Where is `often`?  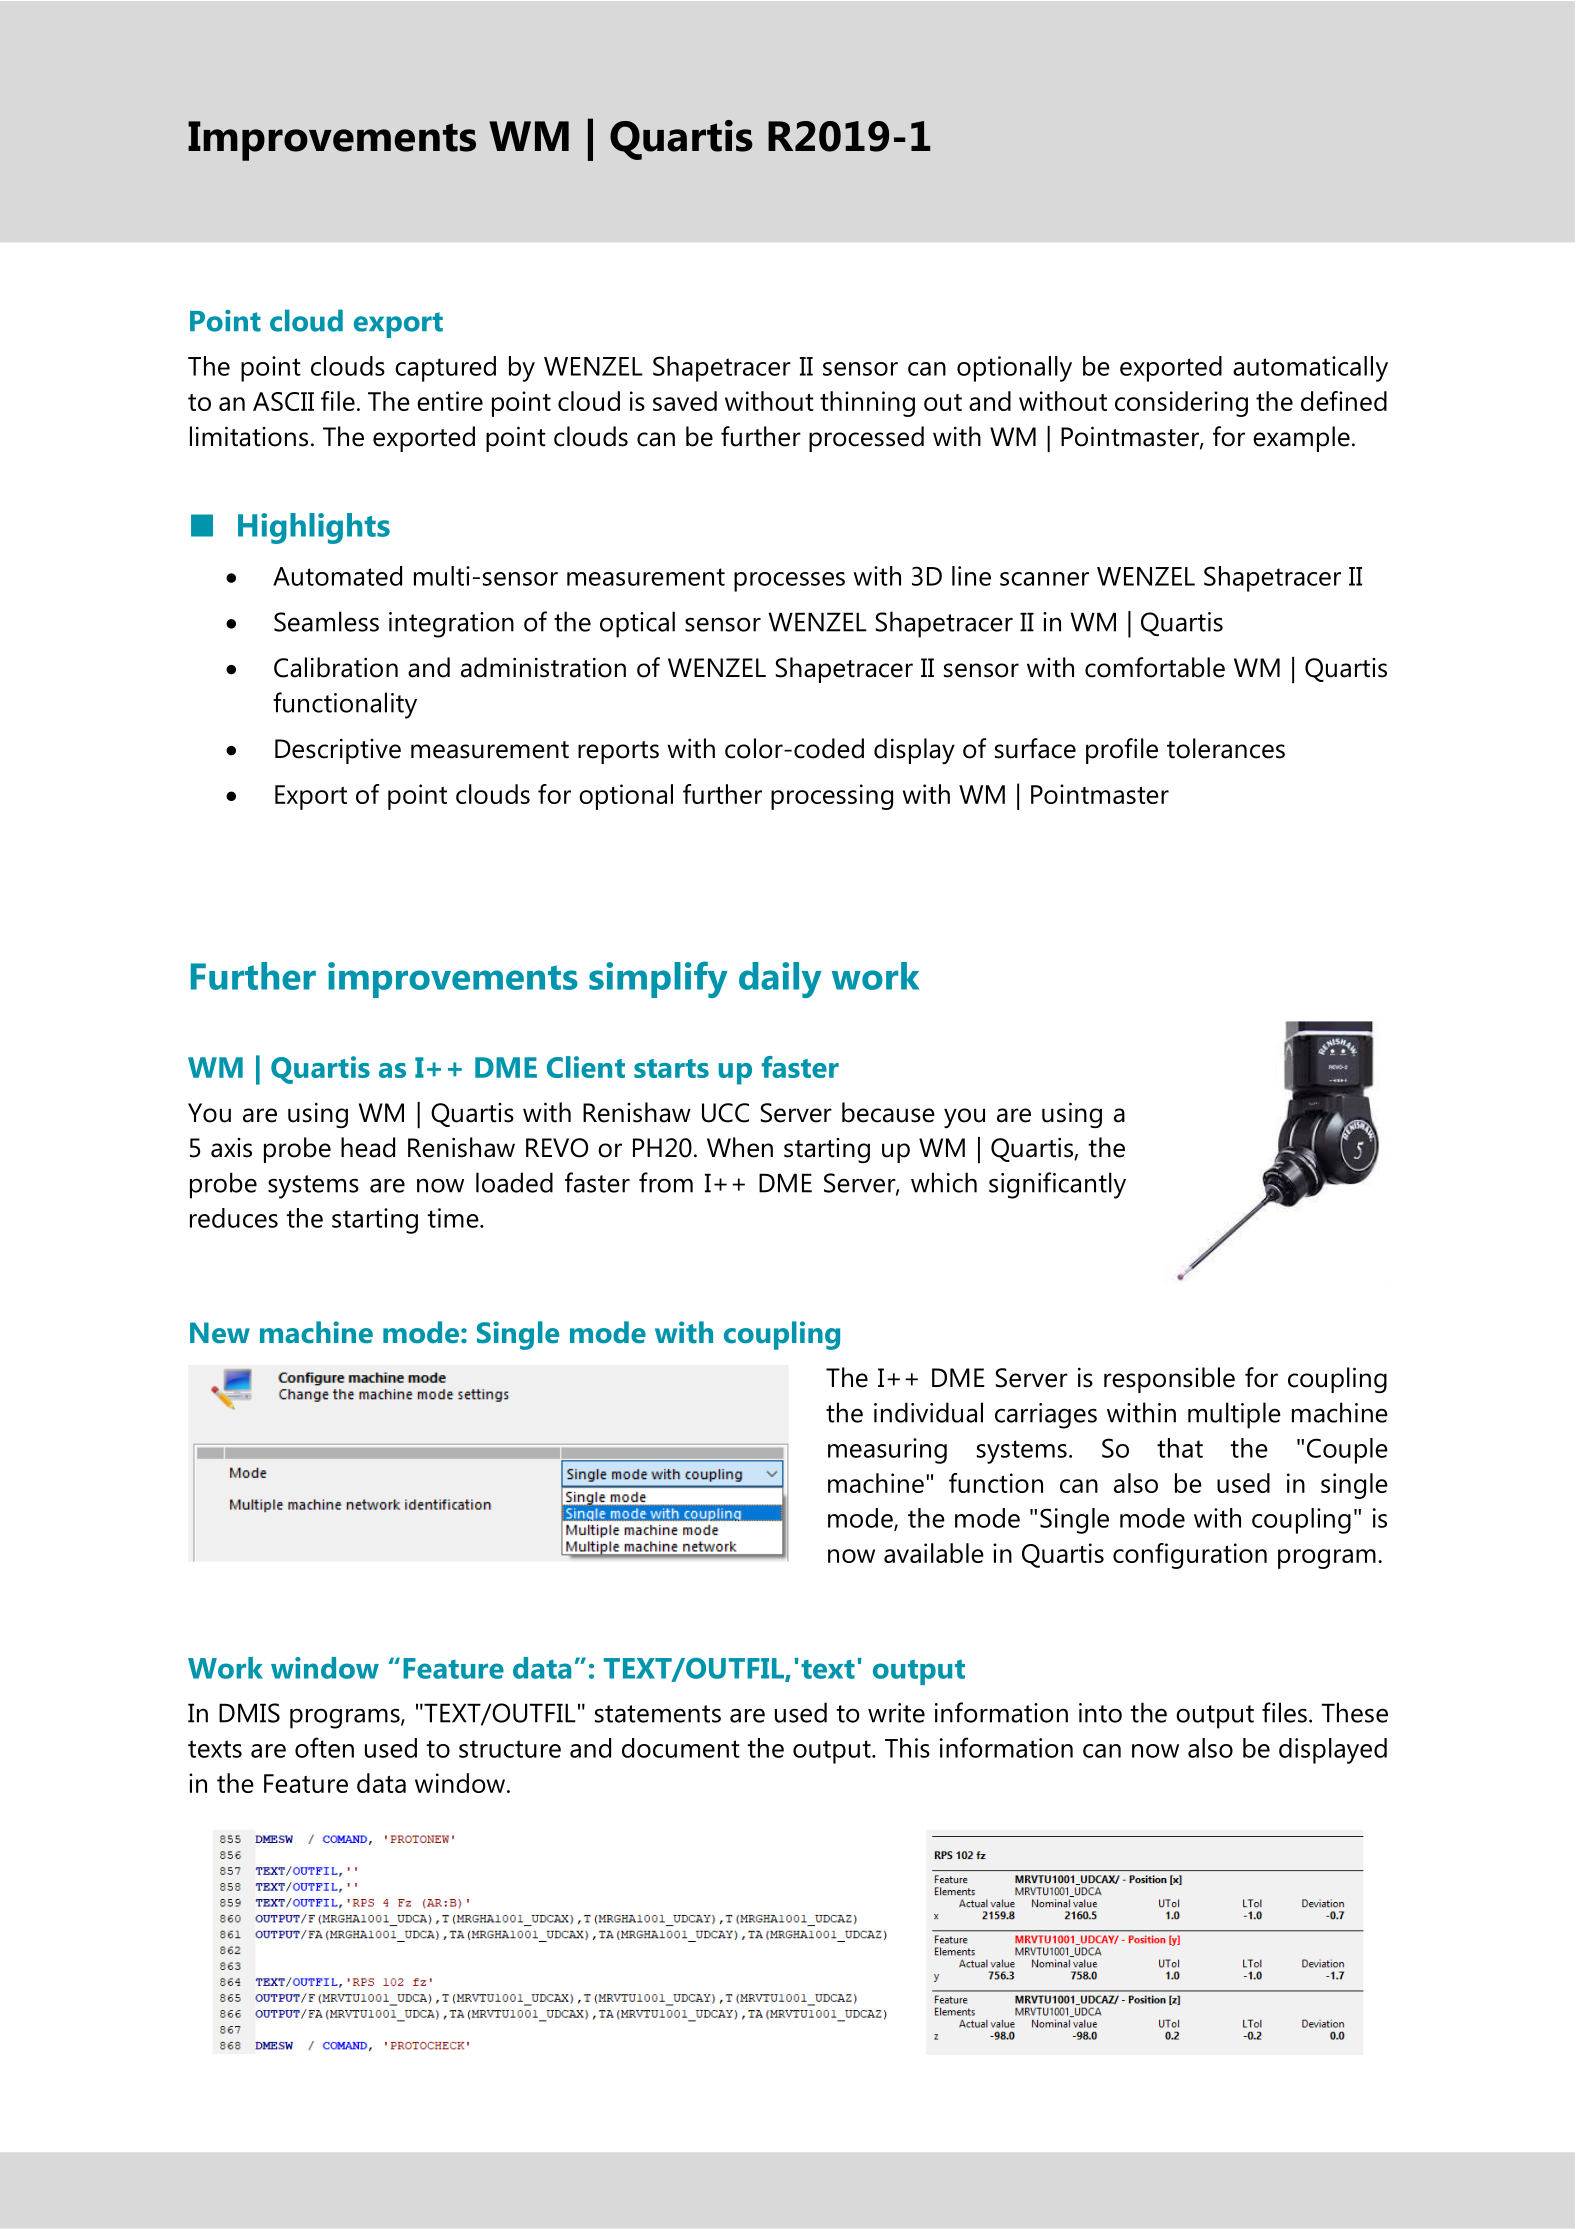 often is located at coordinates (324, 1747).
